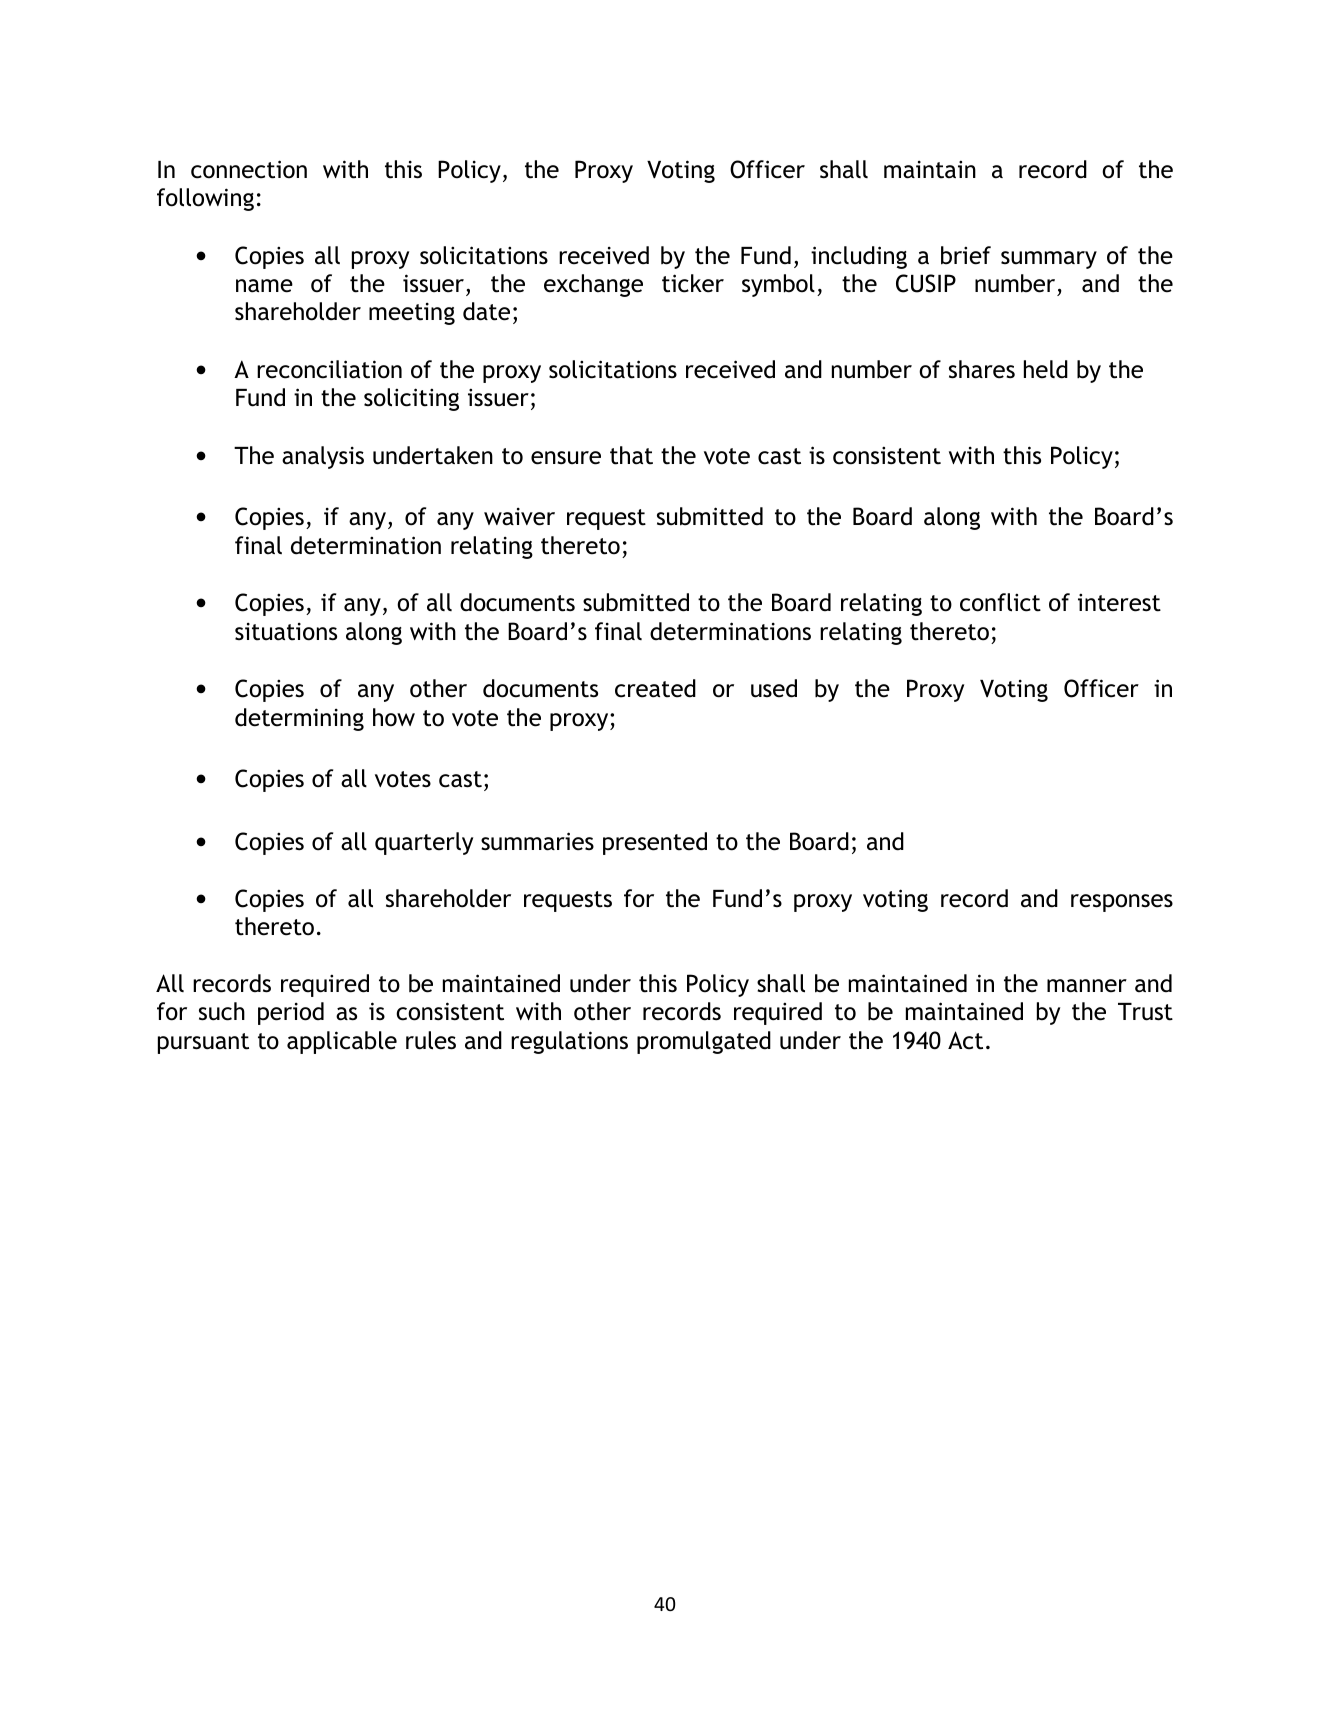  What do you see at coordinates (655, 688) in the screenshot?
I see `created` at bounding box center [655, 688].
